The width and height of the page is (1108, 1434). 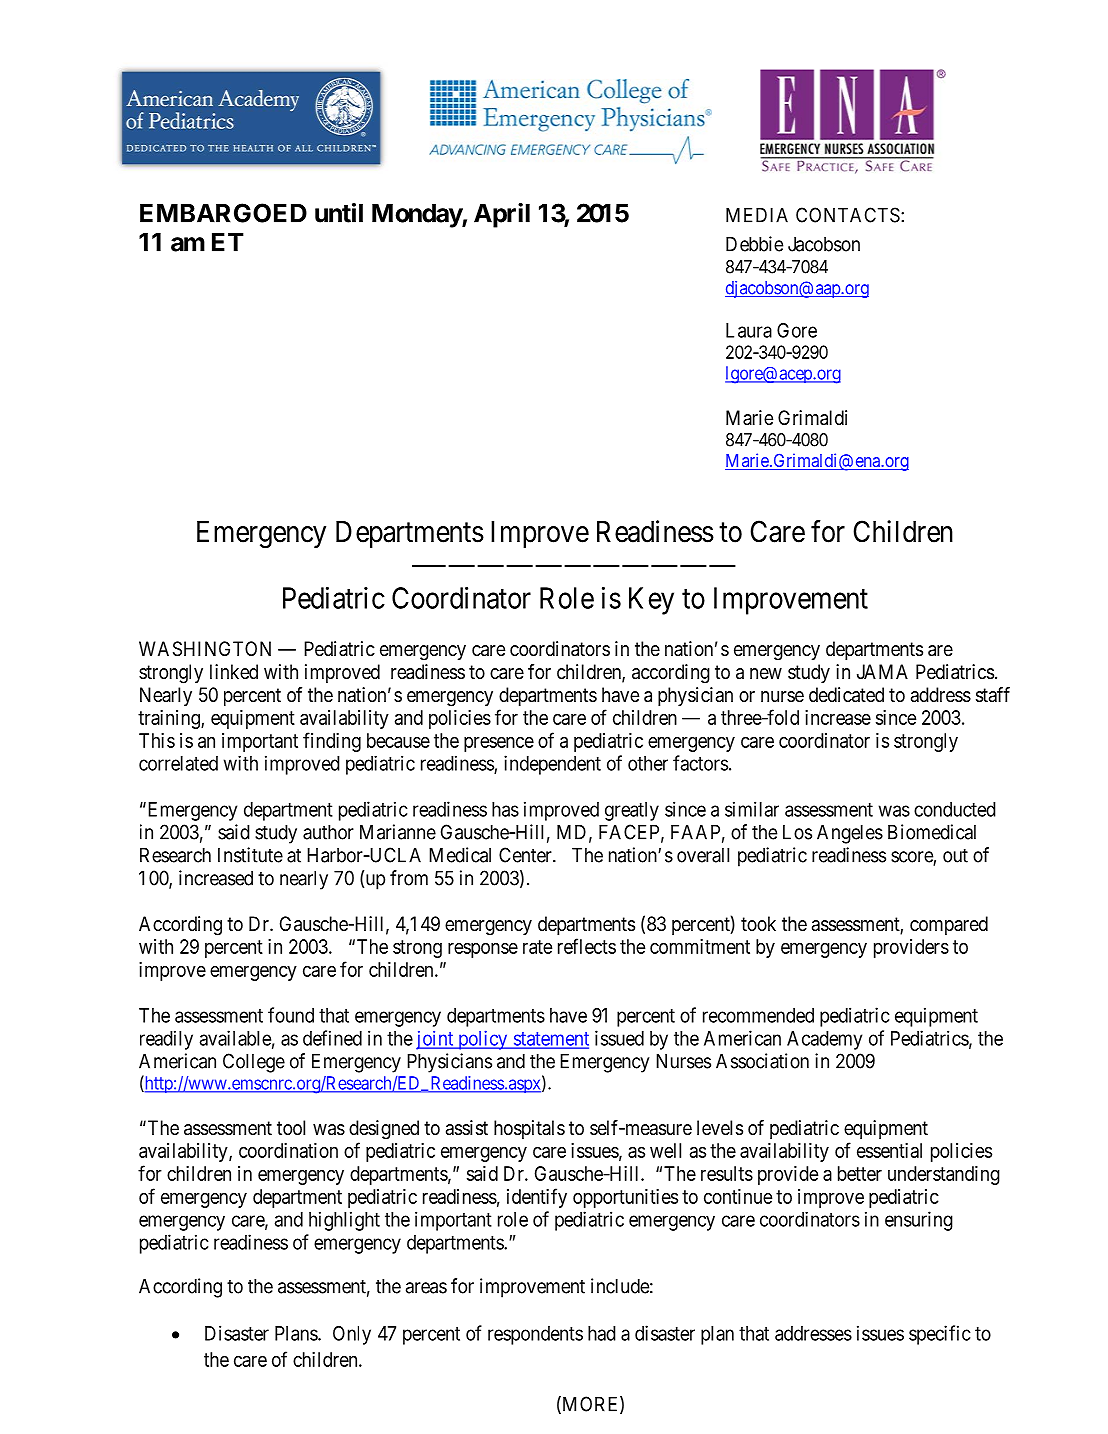 What do you see at coordinates (552, 765) in the page?
I see `independent` at bounding box center [552, 765].
